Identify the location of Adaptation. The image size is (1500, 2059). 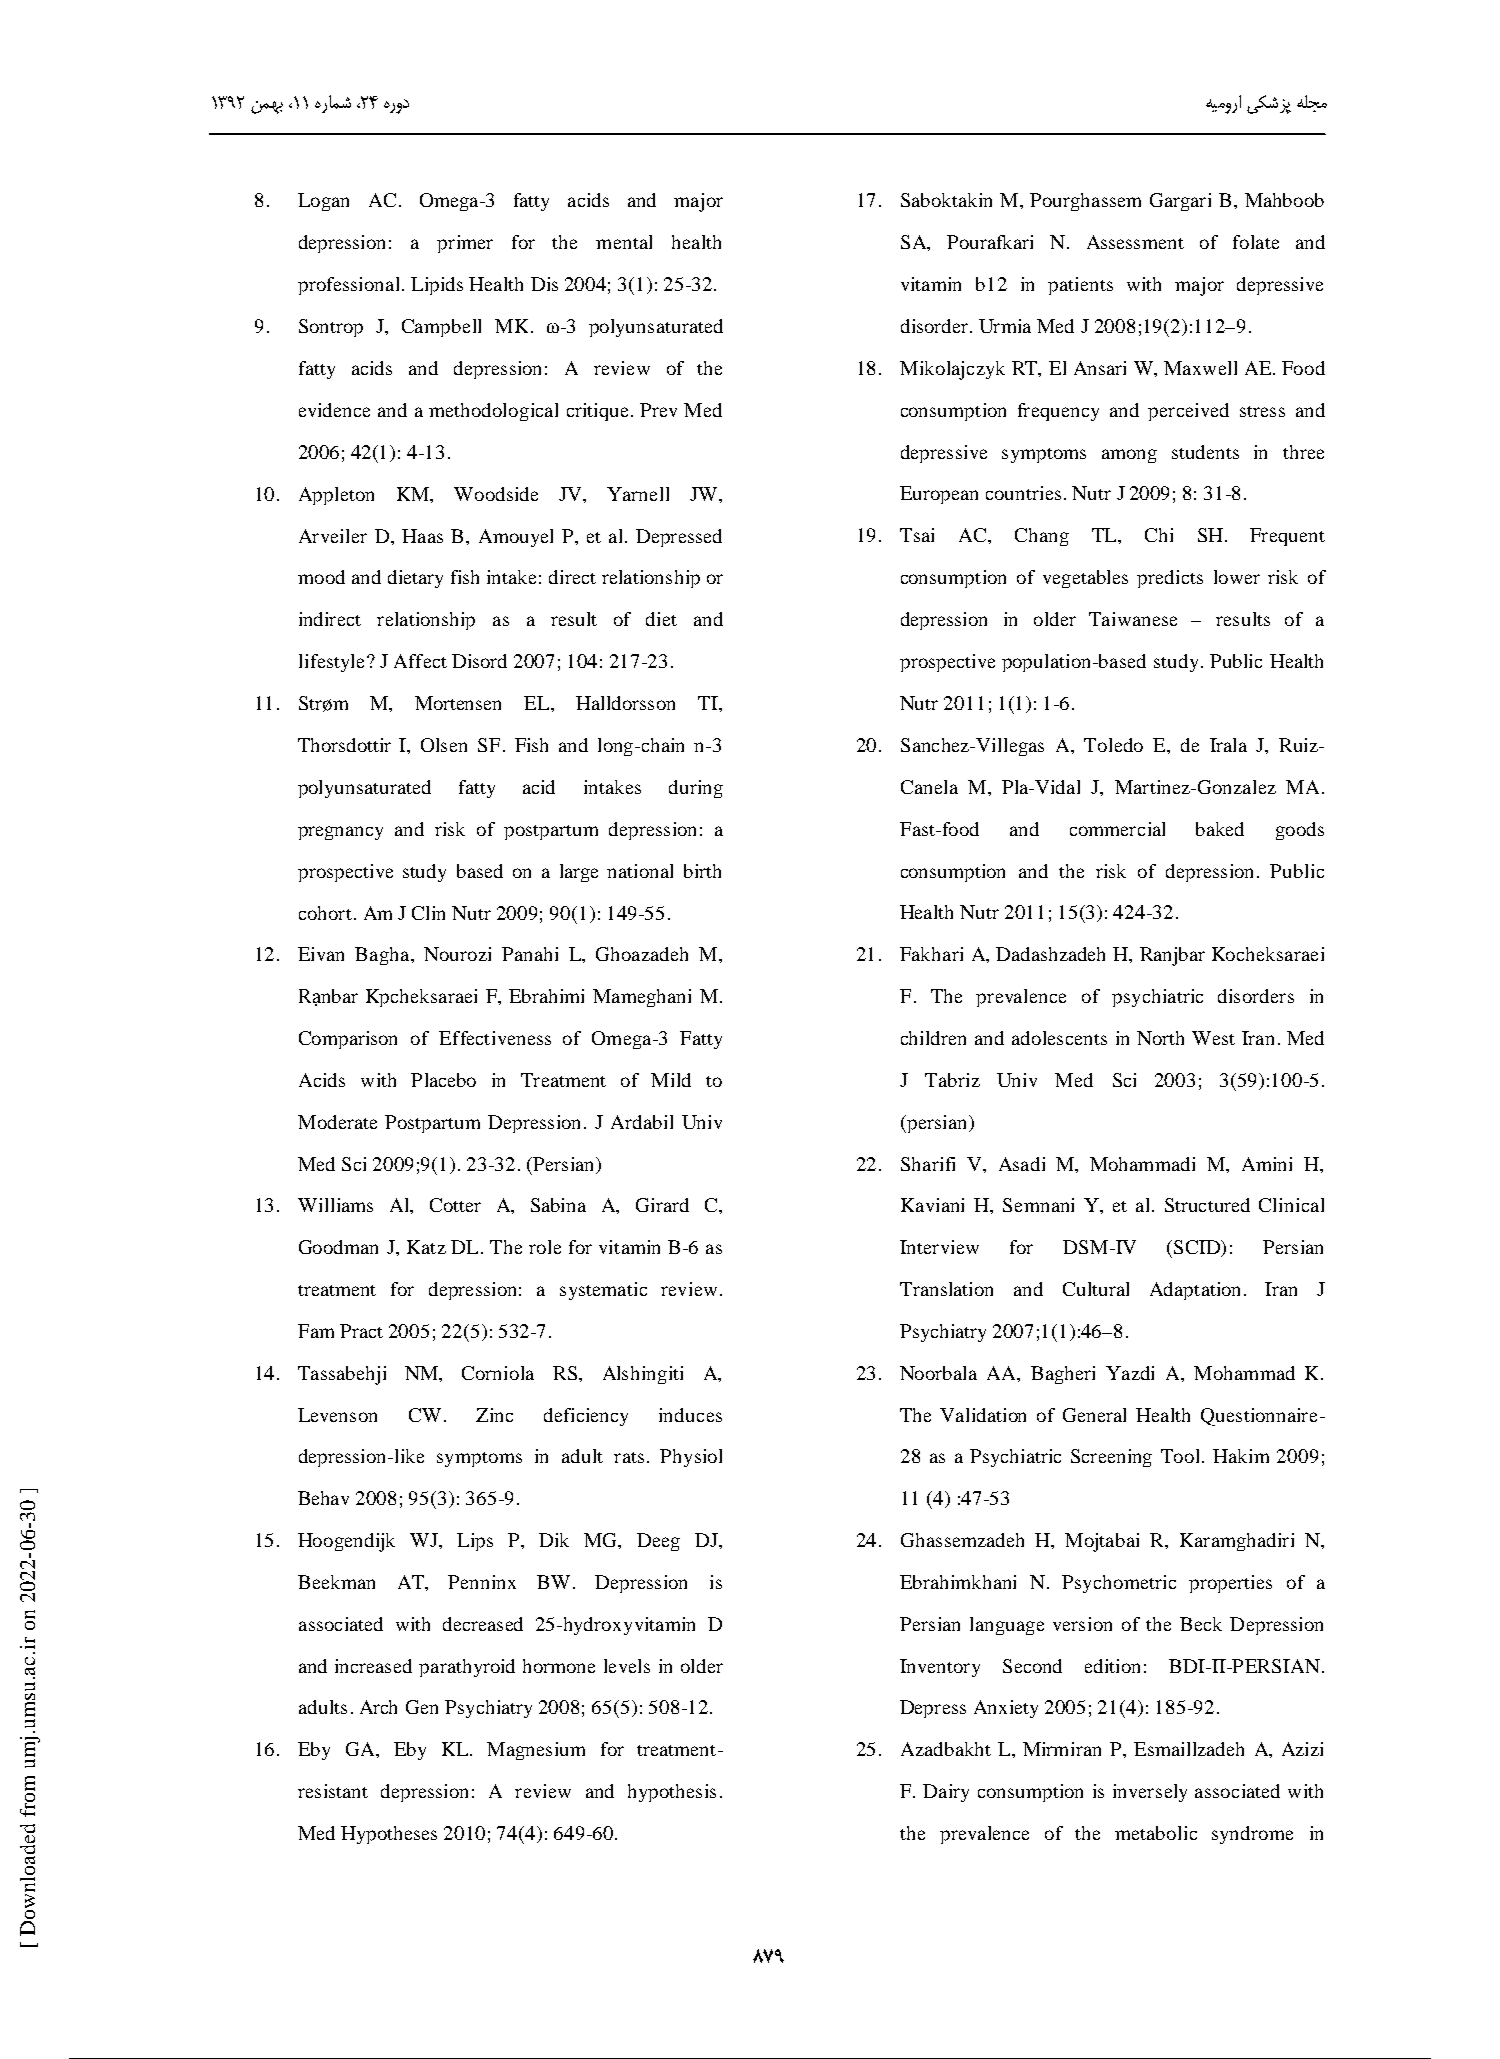
(1195, 1291).
